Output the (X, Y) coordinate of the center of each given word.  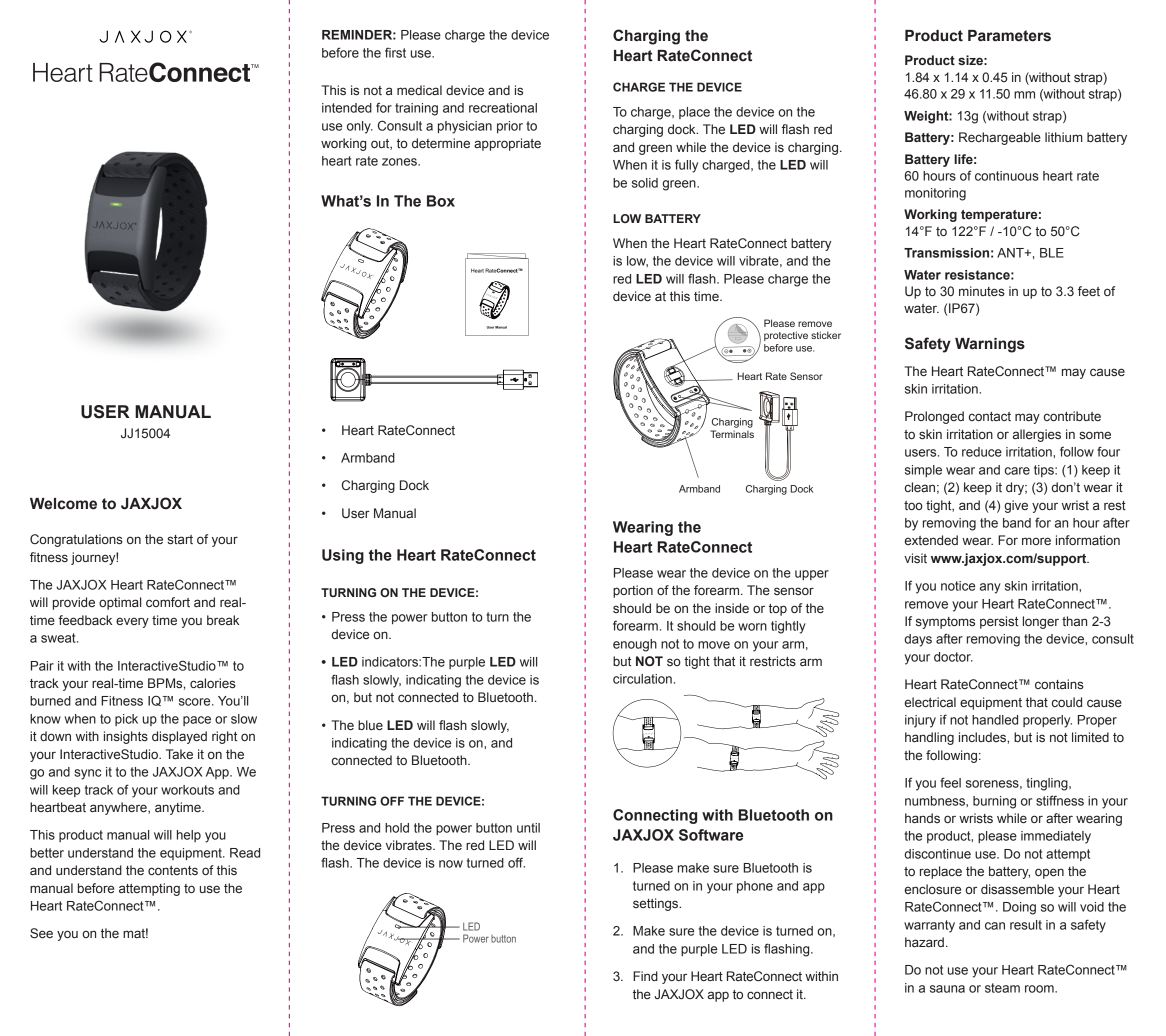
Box (441, 201)
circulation (642, 679)
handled (995, 720)
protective (786, 336)
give (1016, 506)
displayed (179, 737)
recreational (503, 108)
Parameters (1009, 36)
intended (347, 108)
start (180, 539)
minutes (982, 291)
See (41, 933)
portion (633, 591)
